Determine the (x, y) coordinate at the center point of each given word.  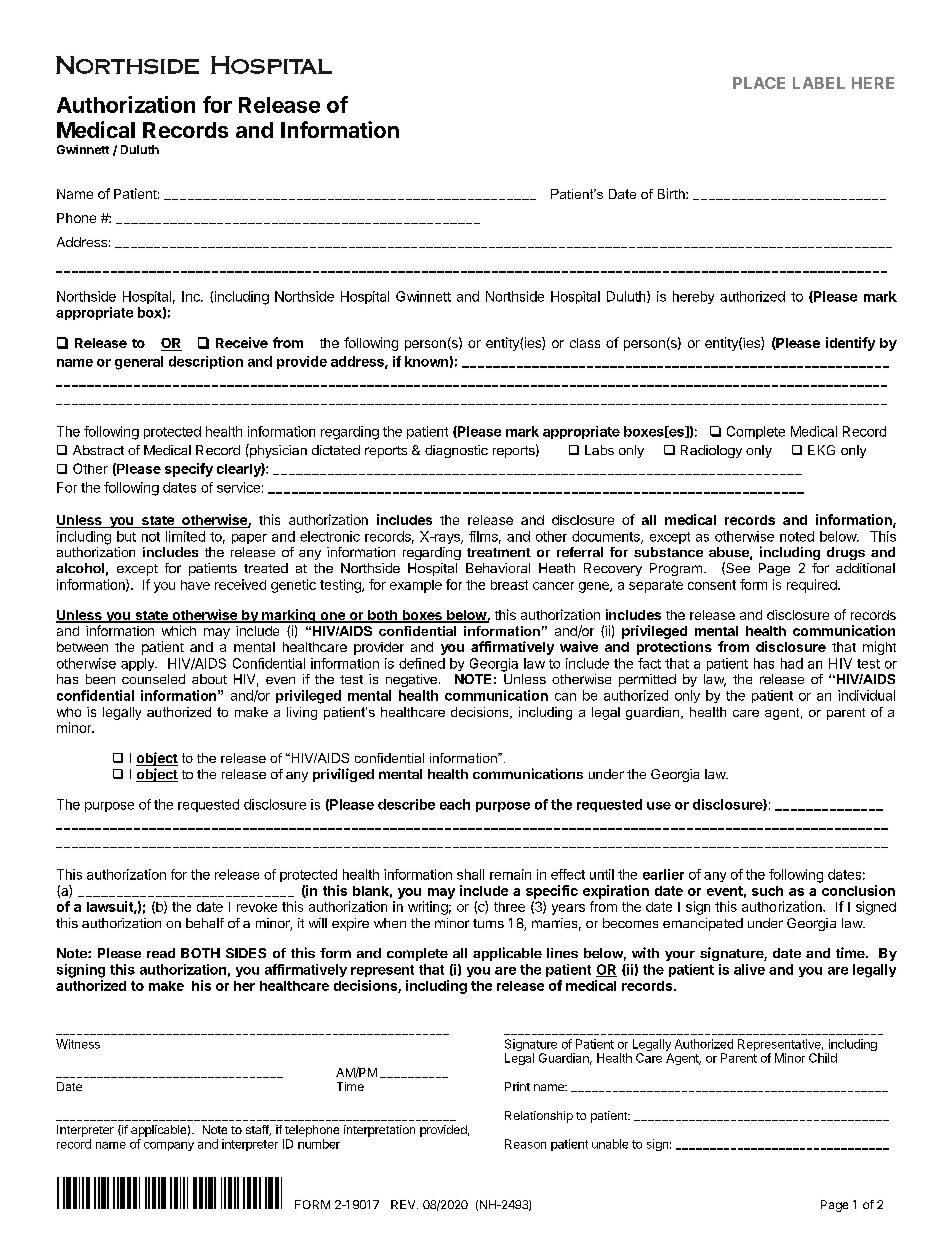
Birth (672, 193)
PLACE (759, 83)
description (206, 362)
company (169, 1146)
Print (517, 1086)
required (813, 586)
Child (823, 1058)
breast (509, 585)
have (195, 585)
